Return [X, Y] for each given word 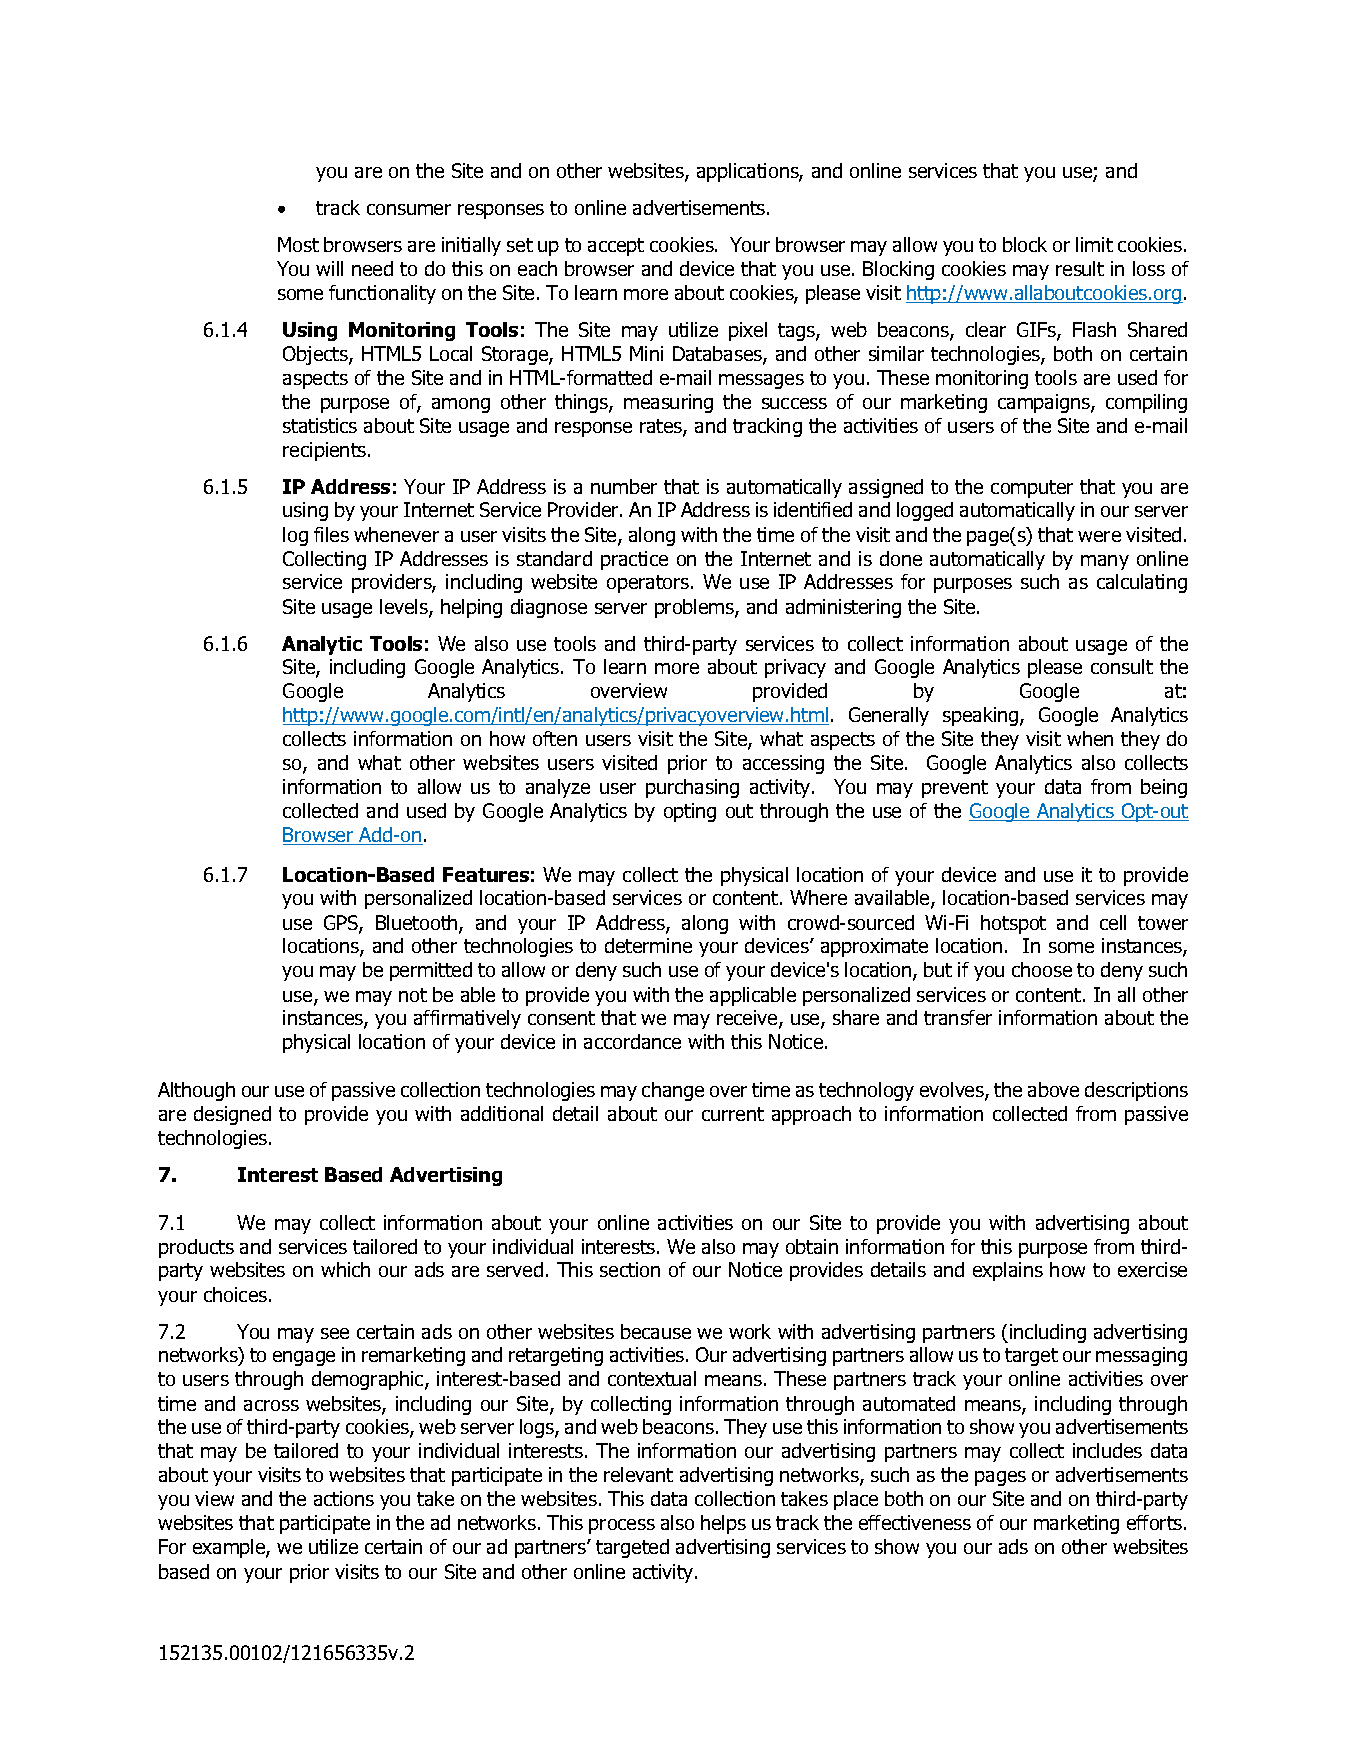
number [624, 486]
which [345, 1269]
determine [648, 945]
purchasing [692, 788]
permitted [431, 971]
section [630, 1269]
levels [405, 608]
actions [344, 1498]
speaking [982, 716]
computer [1032, 489]
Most [298, 244]
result [1080, 268]
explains [1008, 1271]
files [331, 534]
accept [616, 247]
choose [1042, 969]
